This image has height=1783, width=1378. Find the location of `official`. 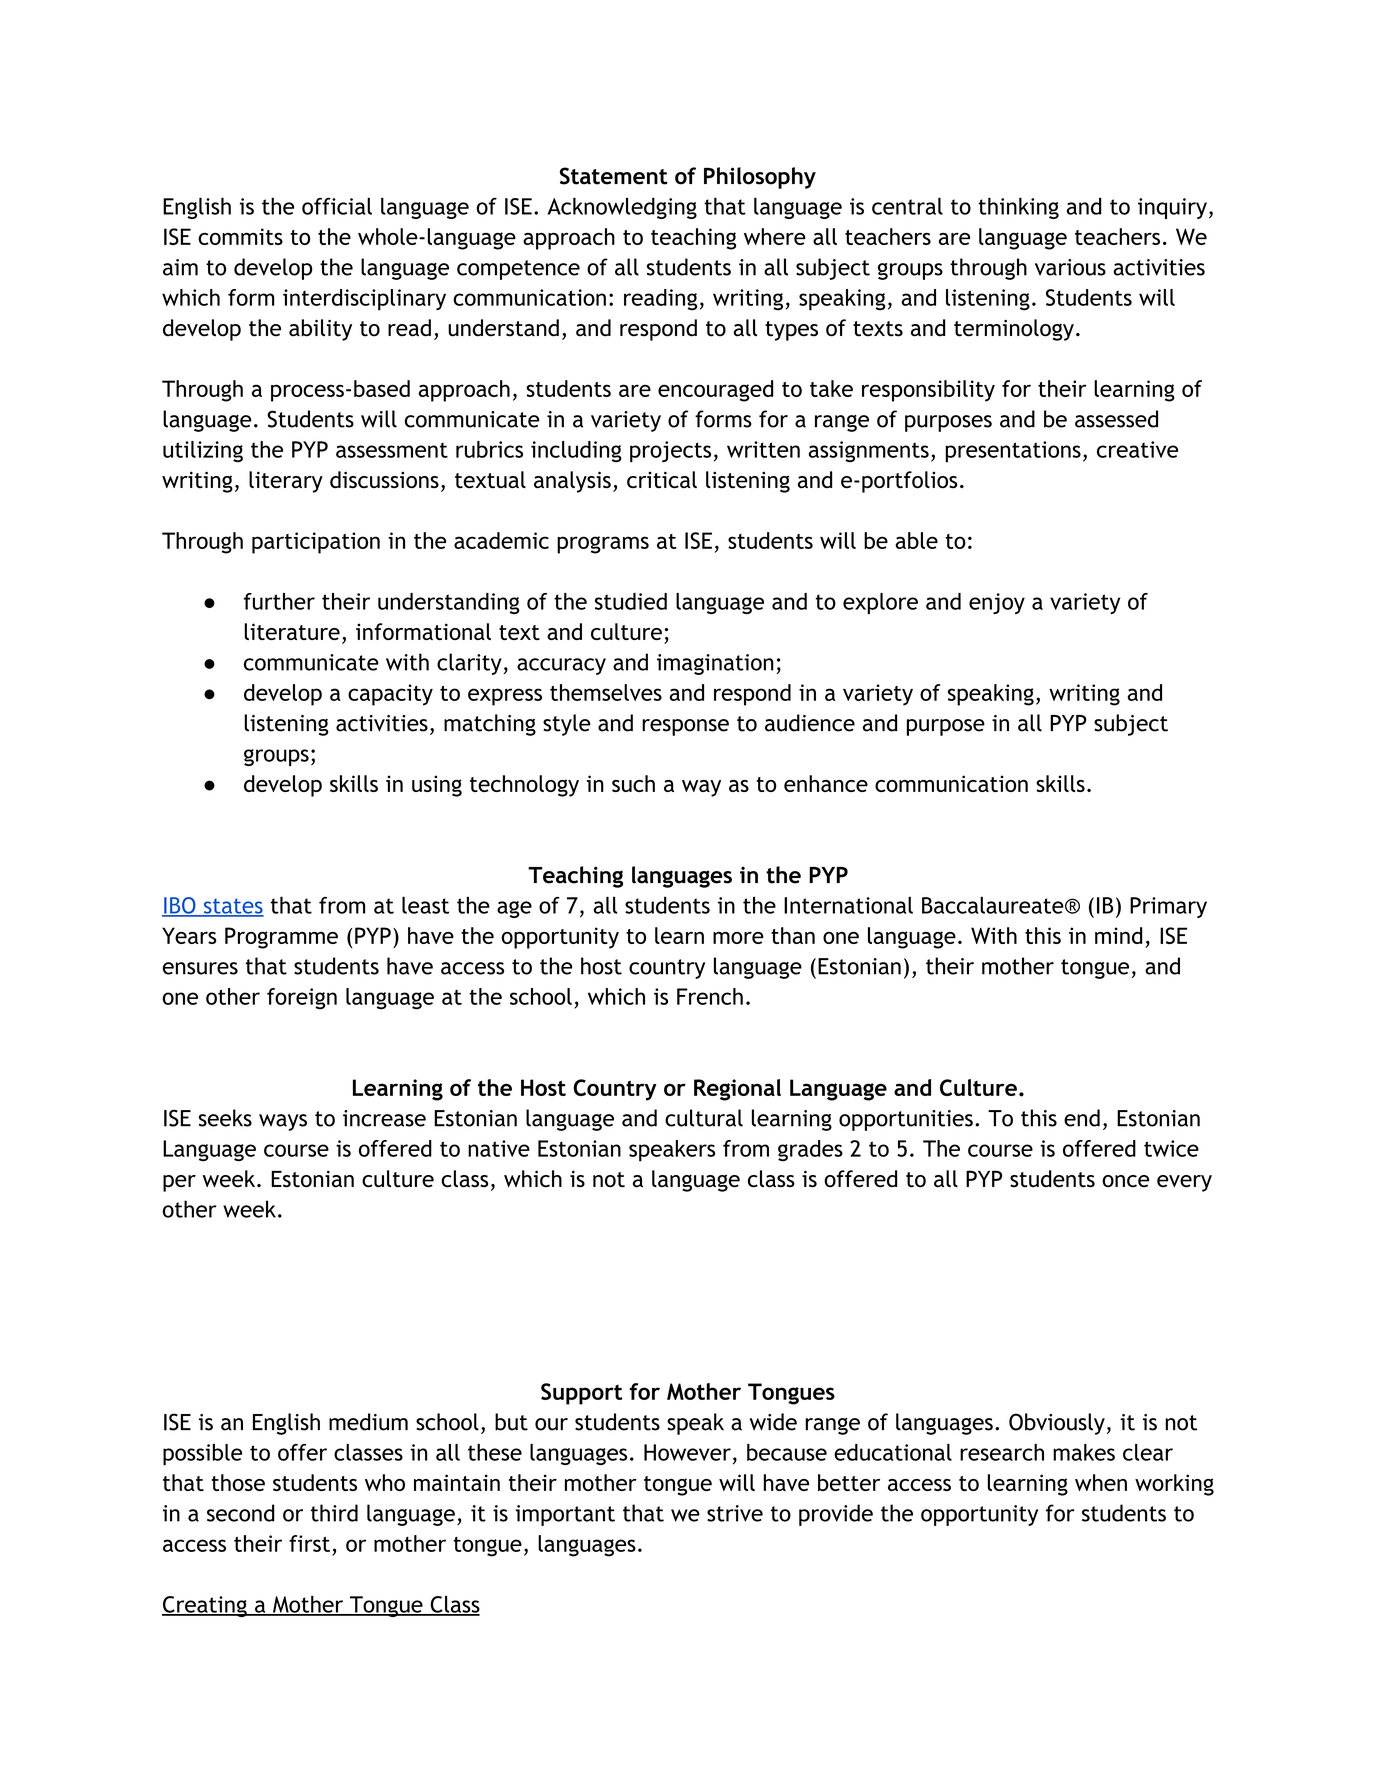

official is located at coordinates (337, 206).
